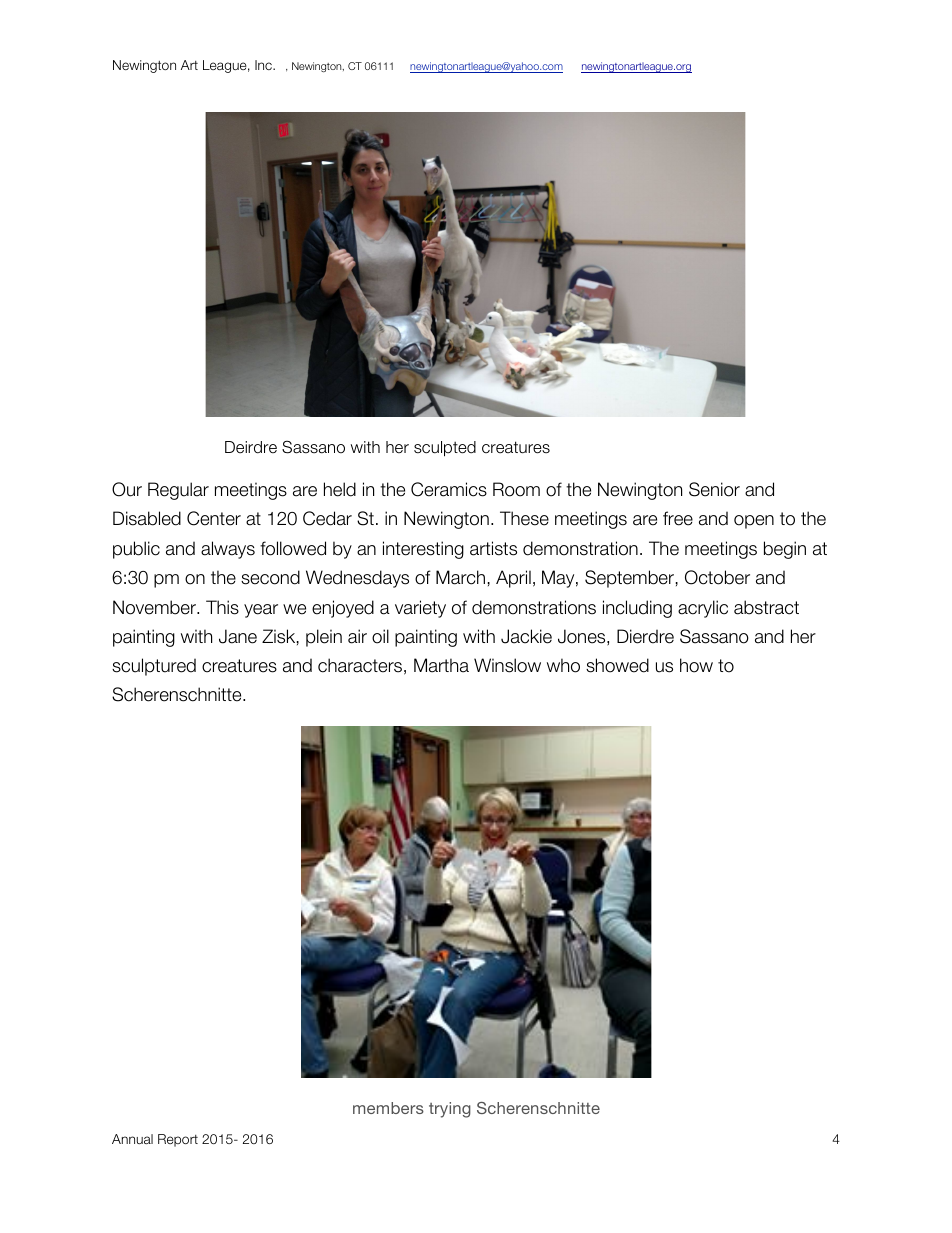 The height and width of the screenshot is (1233, 952). What do you see at coordinates (178, 1140) in the screenshot?
I see `Report` at bounding box center [178, 1140].
